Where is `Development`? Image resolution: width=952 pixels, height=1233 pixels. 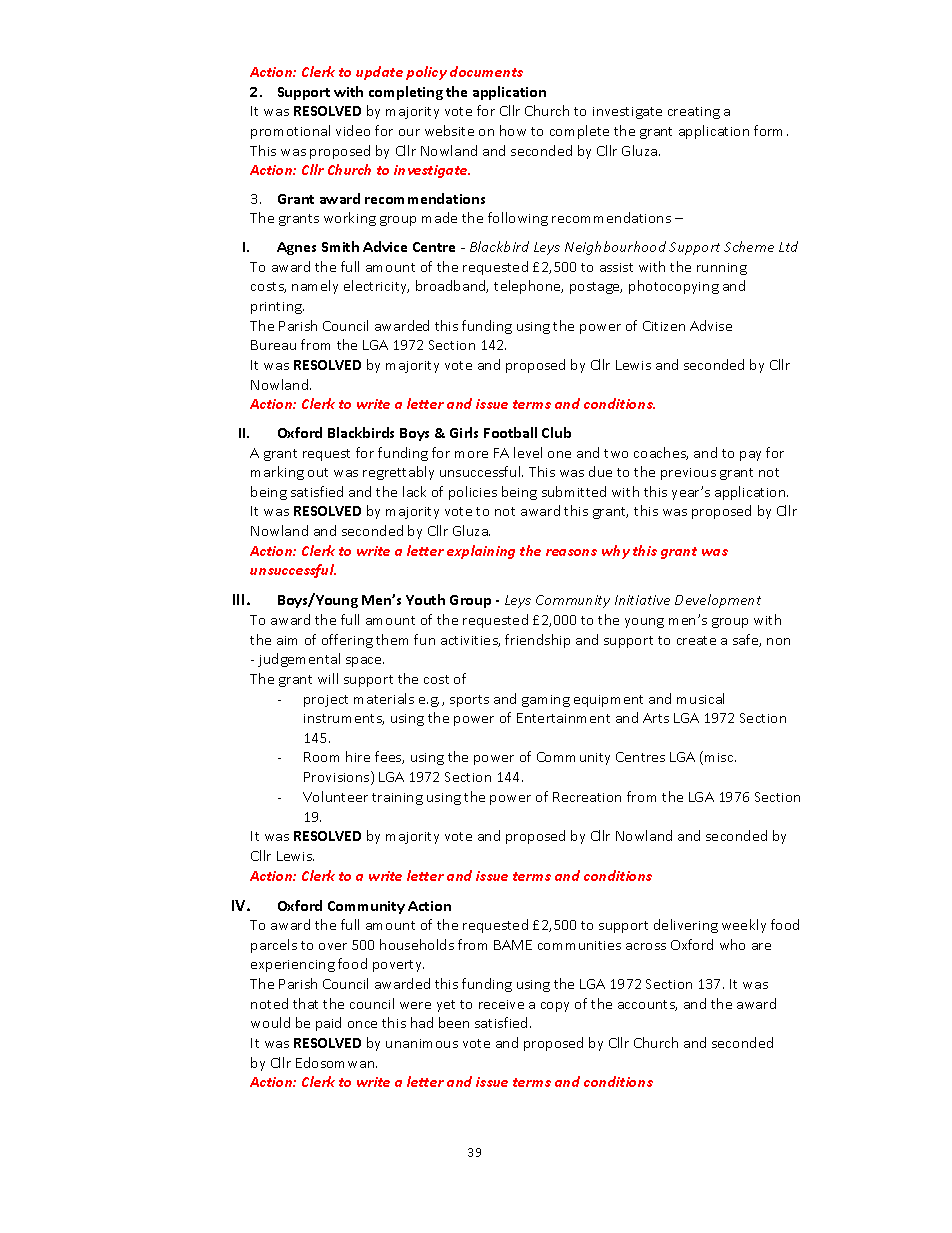
Development is located at coordinates (718, 601).
